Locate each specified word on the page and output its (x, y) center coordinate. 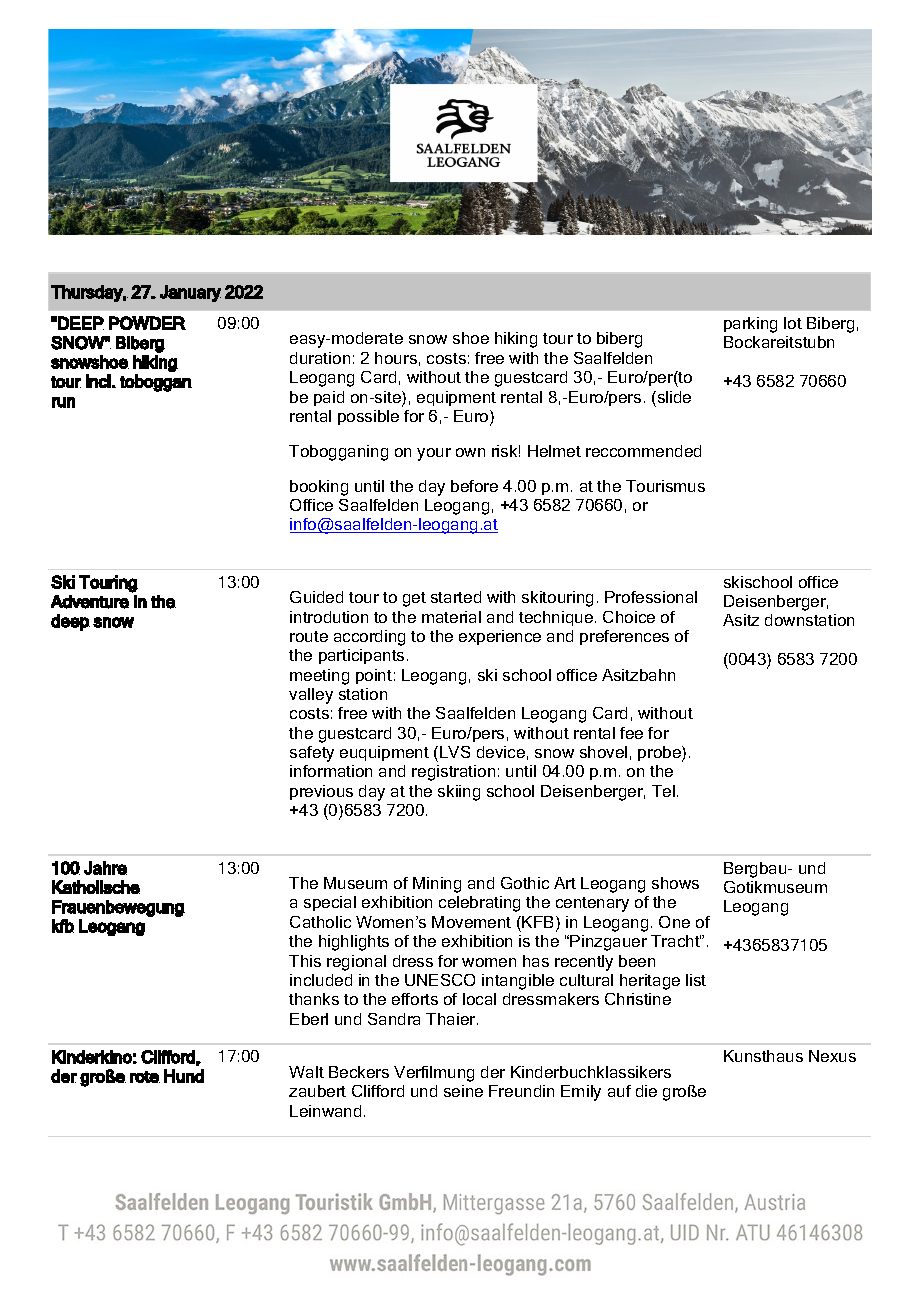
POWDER (147, 323)
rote (145, 1077)
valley (311, 696)
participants (361, 656)
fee (631, 733)
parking (750, 325)
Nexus (832, 1056)
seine (463, 1091)
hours (396, 358)
